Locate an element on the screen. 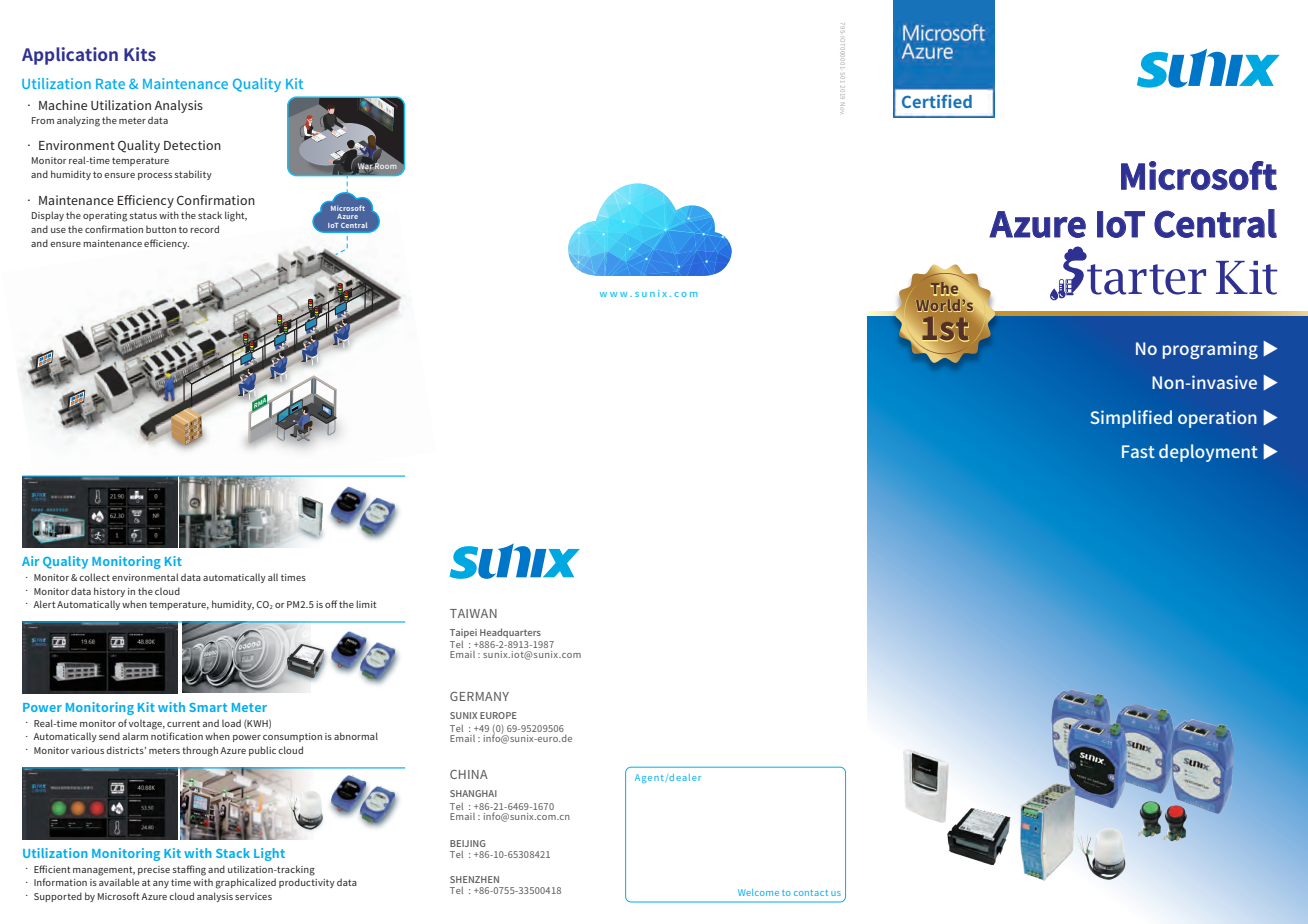 This screenshot has height=924, width=1308. precise is located at coordinates (154, 870).
